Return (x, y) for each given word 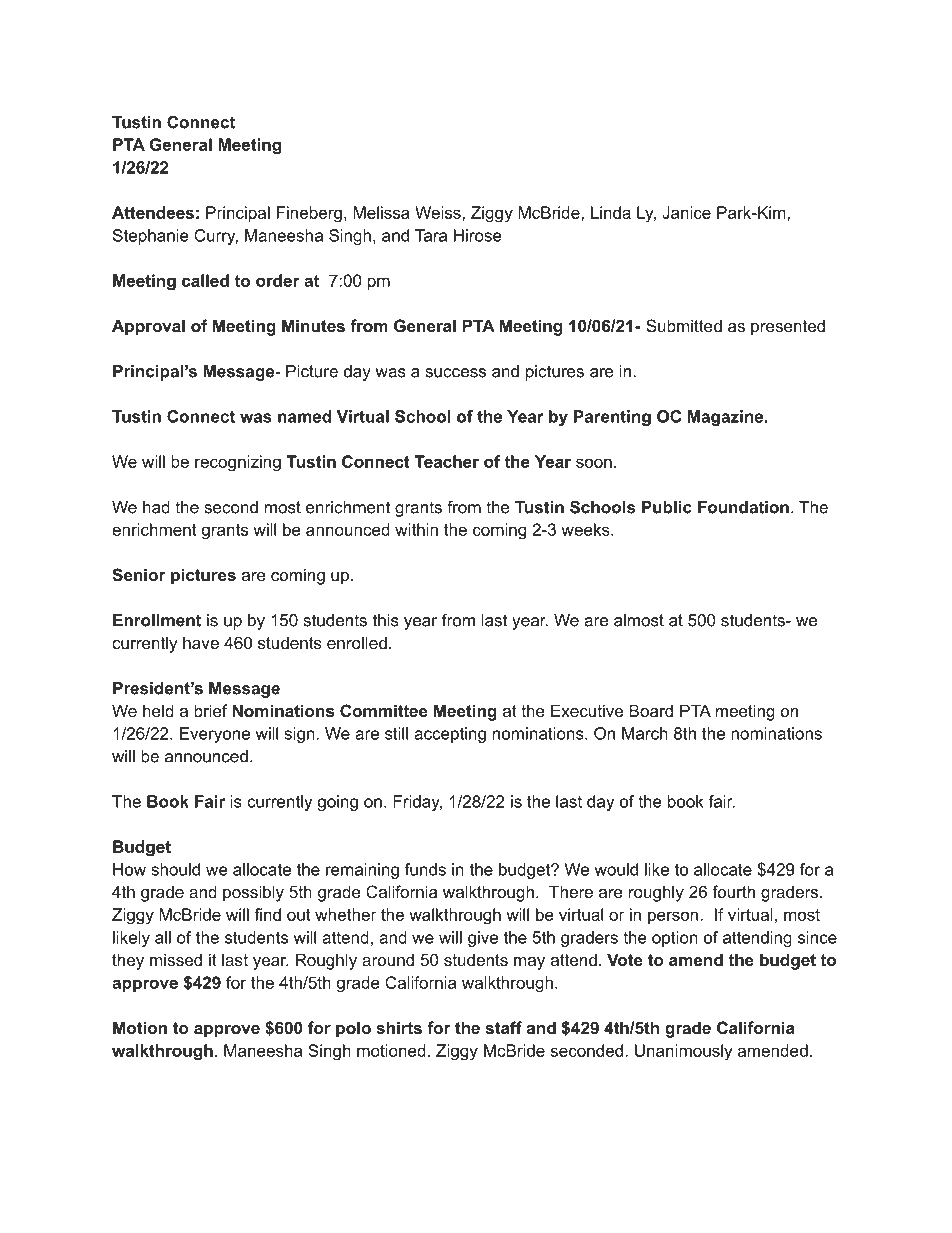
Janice (686, 212)
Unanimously (683, 1052)
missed (176, 959)
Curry (216, 237)
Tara (431, 235)
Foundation (743, 507)
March (645, 733)
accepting (450, 735)
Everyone (215, 735)
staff (504, 1027)
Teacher (447, 461)
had (156, 507)
